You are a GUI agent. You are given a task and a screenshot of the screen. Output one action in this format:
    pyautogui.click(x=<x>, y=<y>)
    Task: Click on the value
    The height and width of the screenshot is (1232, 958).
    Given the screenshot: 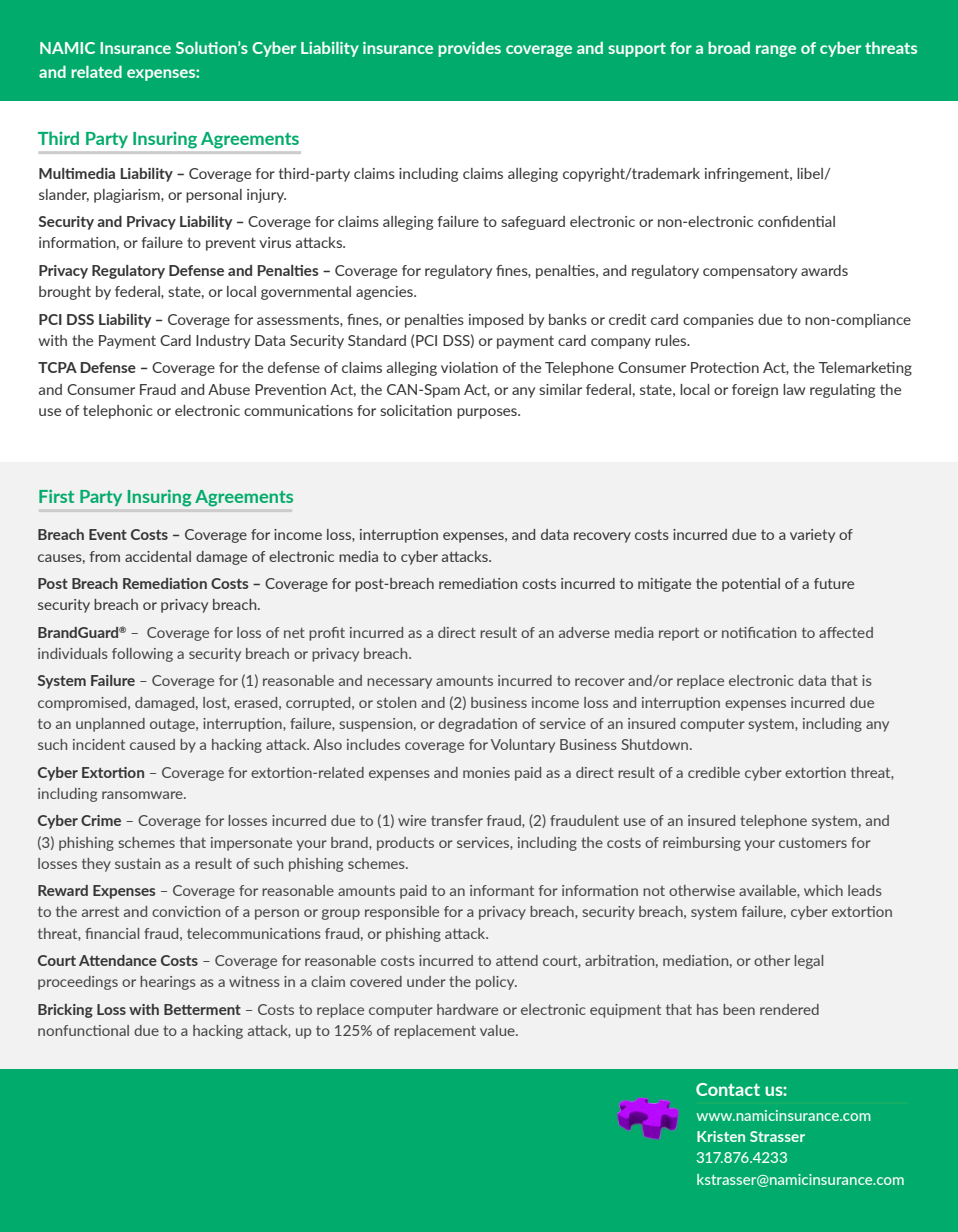 What is the action you would take?
    pyautogui.click(x=498, y=1030)
